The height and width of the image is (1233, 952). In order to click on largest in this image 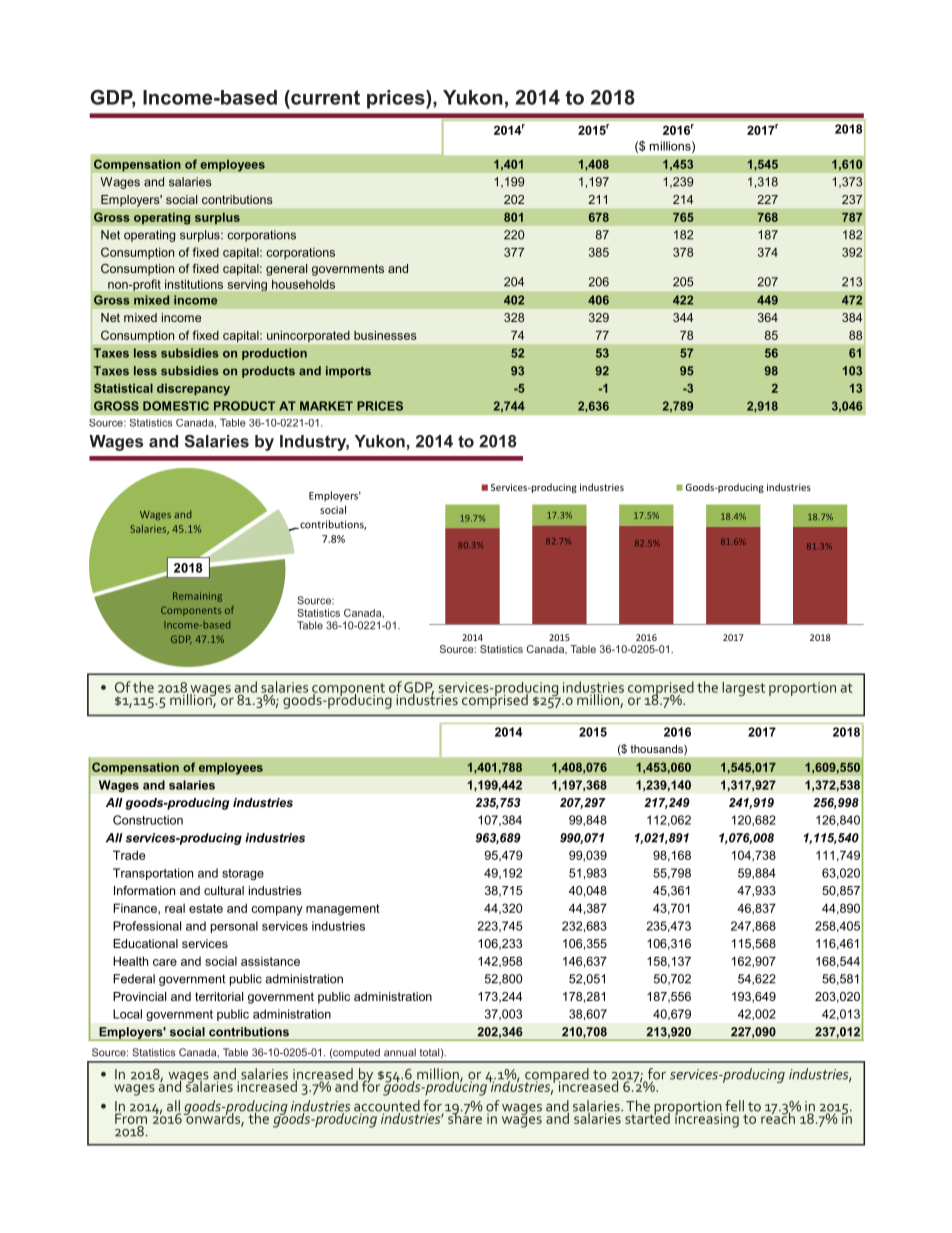, I will do `click(743, 689)`.
